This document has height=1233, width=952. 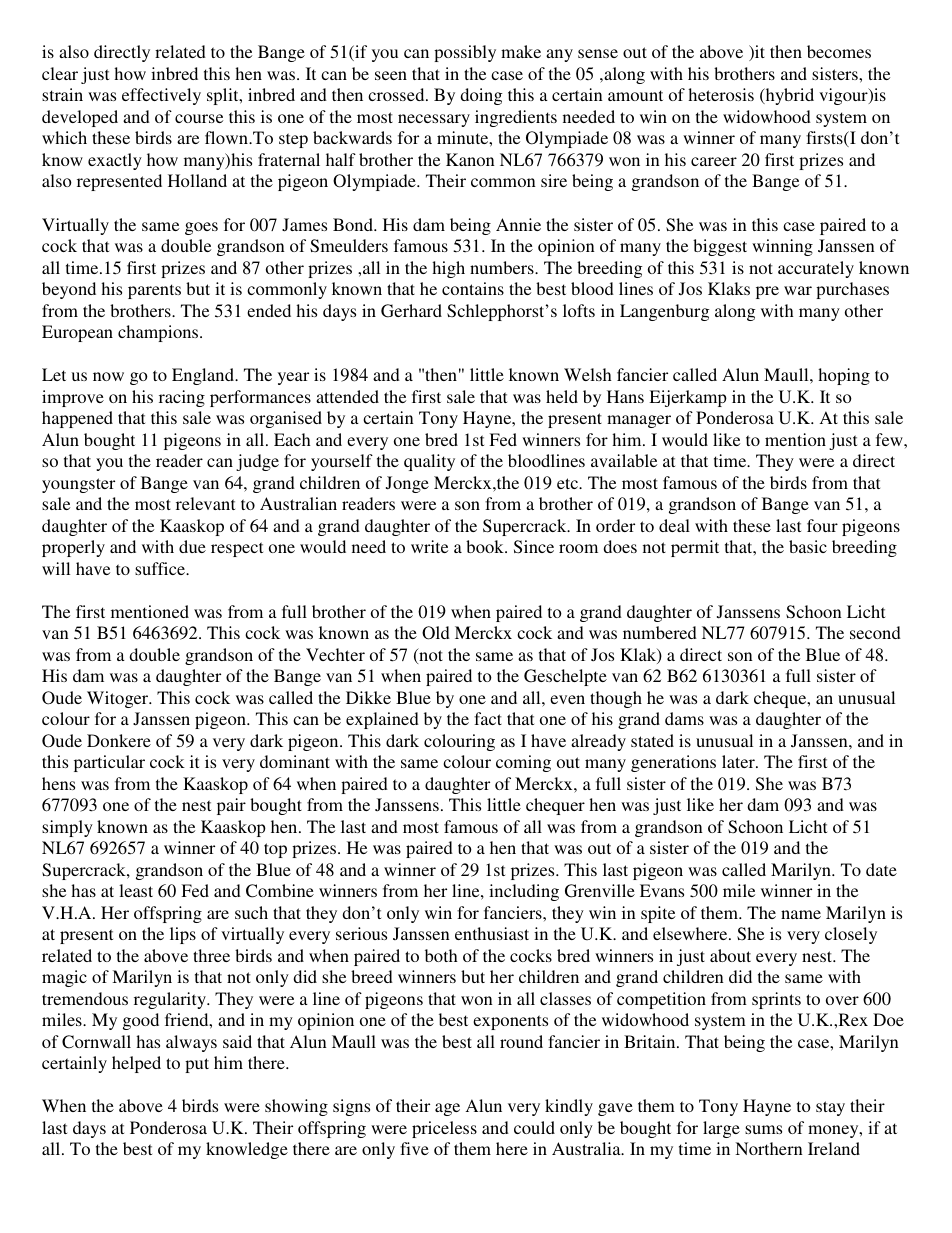 I want to click on doing, so click(x=481, y=96).
